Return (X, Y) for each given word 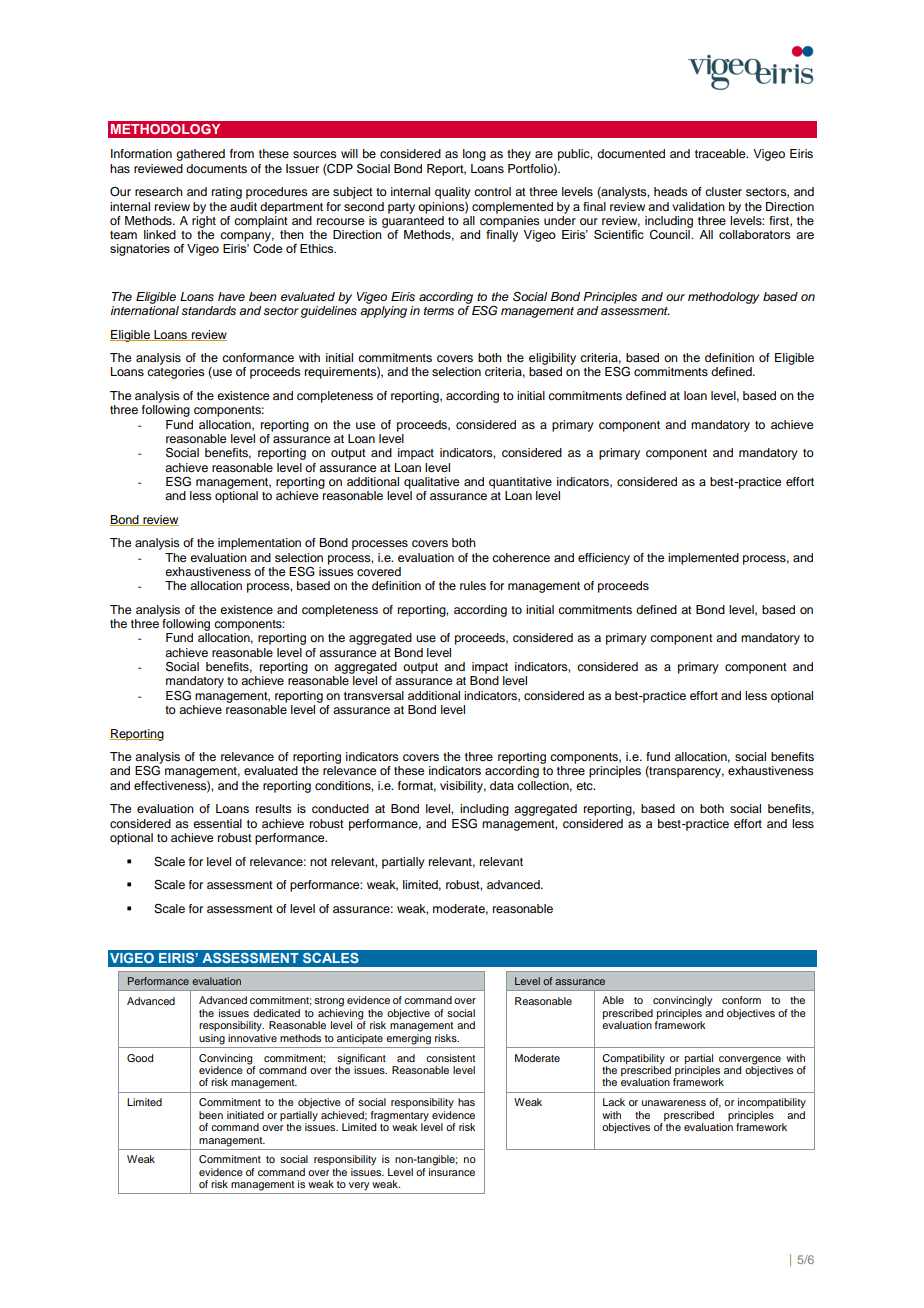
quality (453, 193)
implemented (703, 559)
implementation (259, 544)
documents (216, 168)
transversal (374, 695)
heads (671, 191)
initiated (245, 1115)
